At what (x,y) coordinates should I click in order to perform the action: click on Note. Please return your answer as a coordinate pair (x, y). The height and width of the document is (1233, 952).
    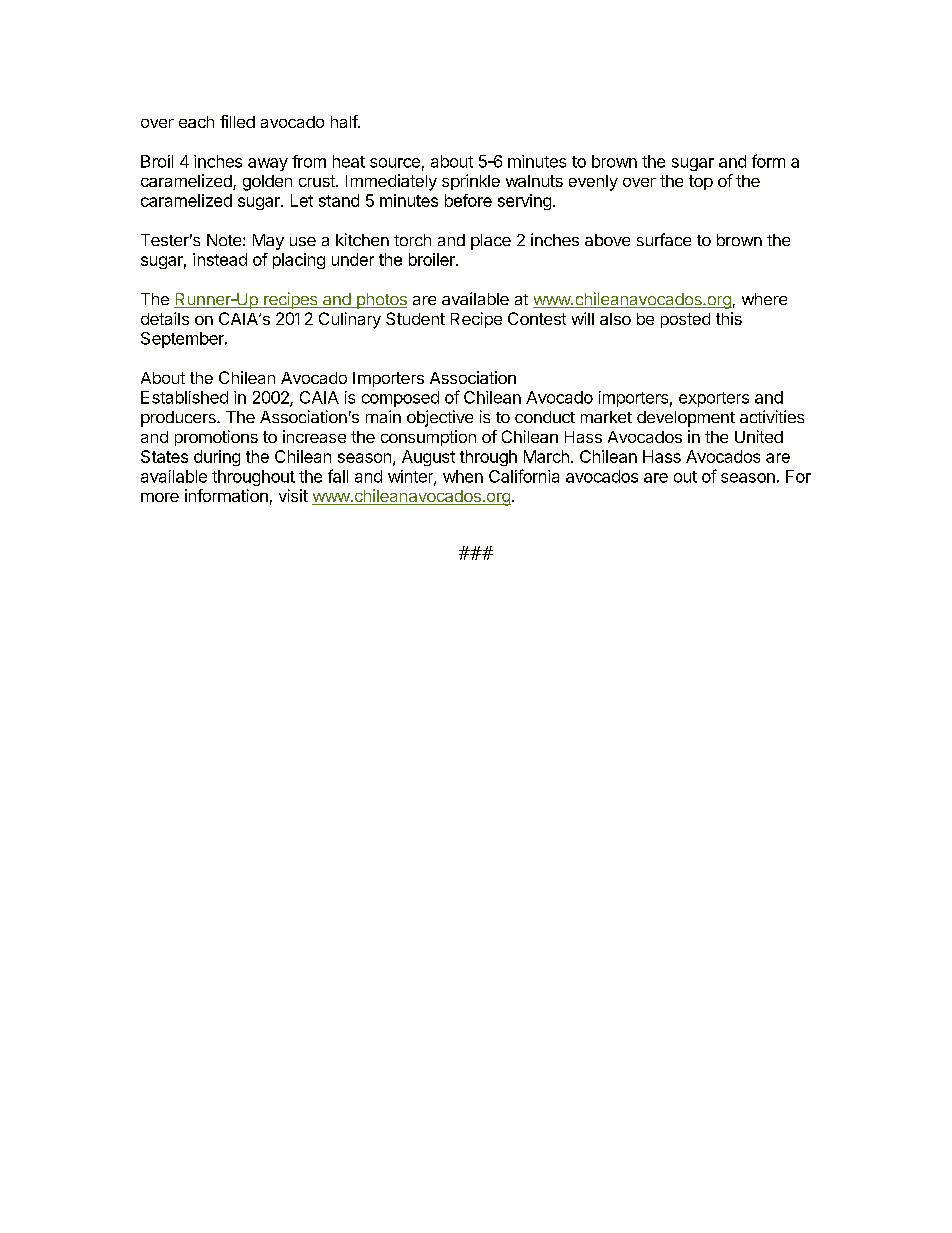
    Looking at the image, I should click on (224, 240).
